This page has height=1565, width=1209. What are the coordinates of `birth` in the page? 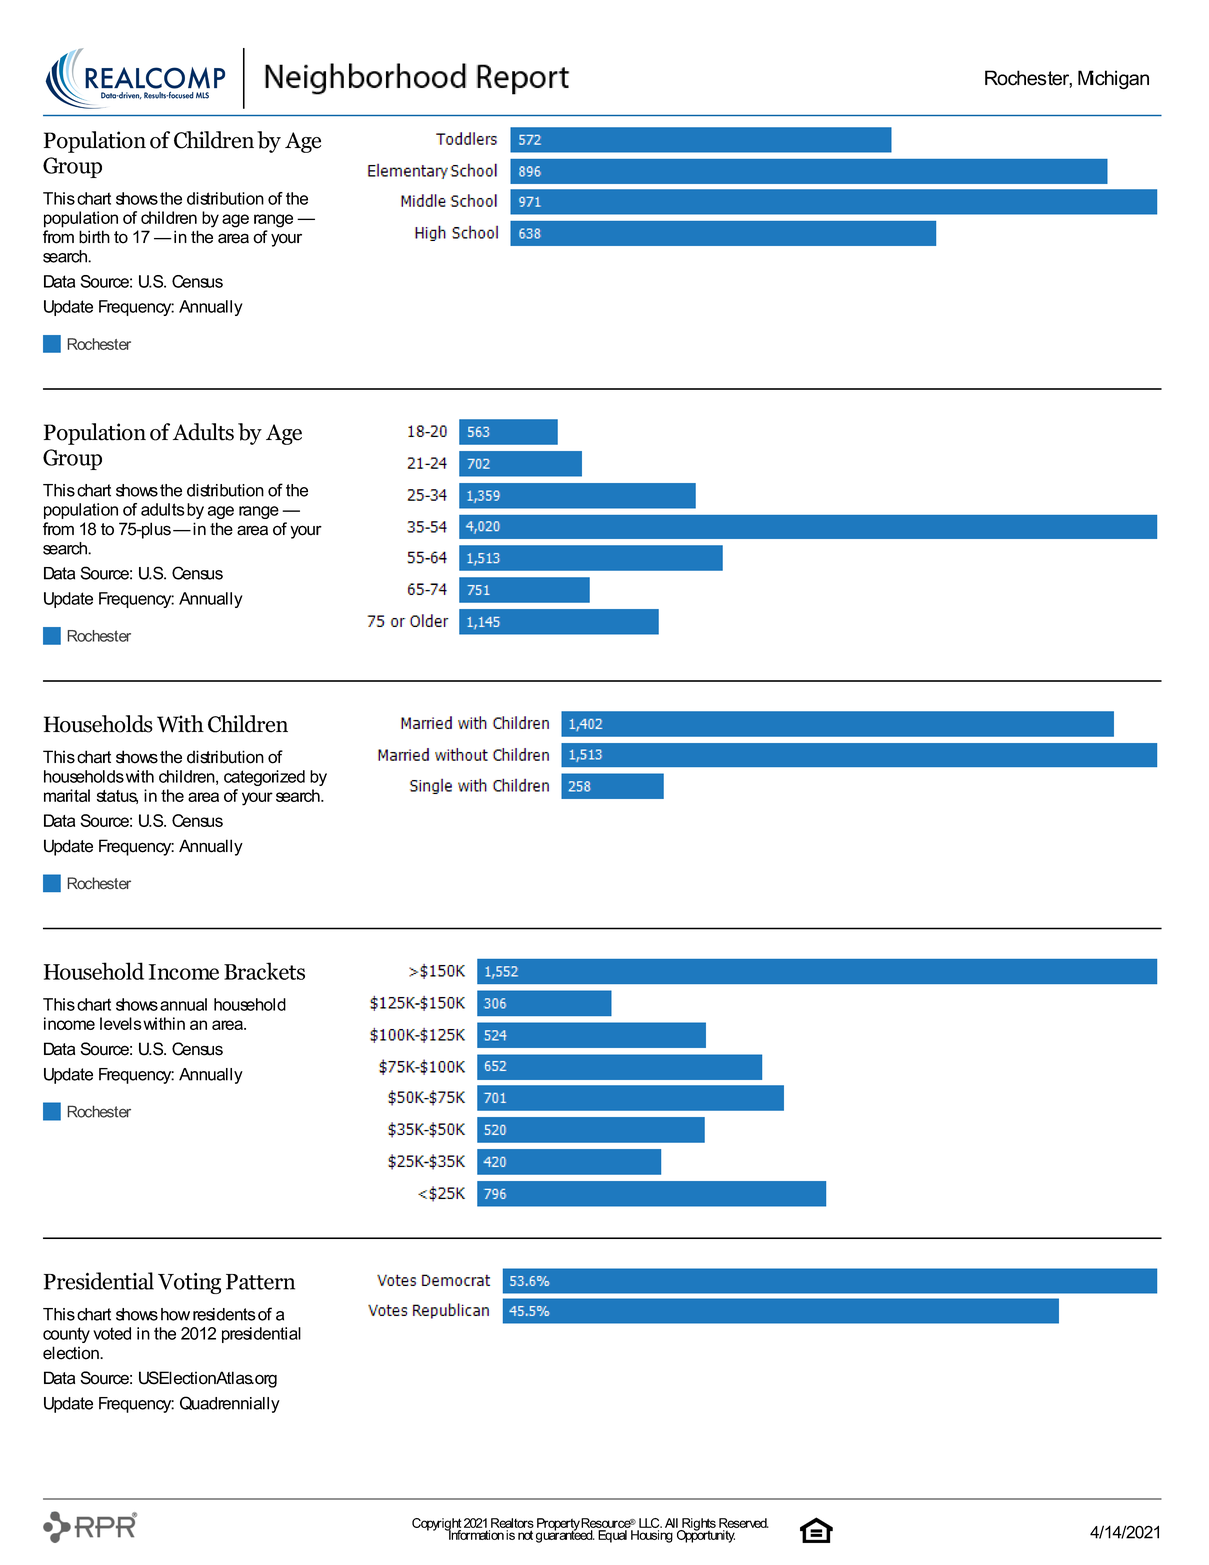 It's located at (94, 237).
